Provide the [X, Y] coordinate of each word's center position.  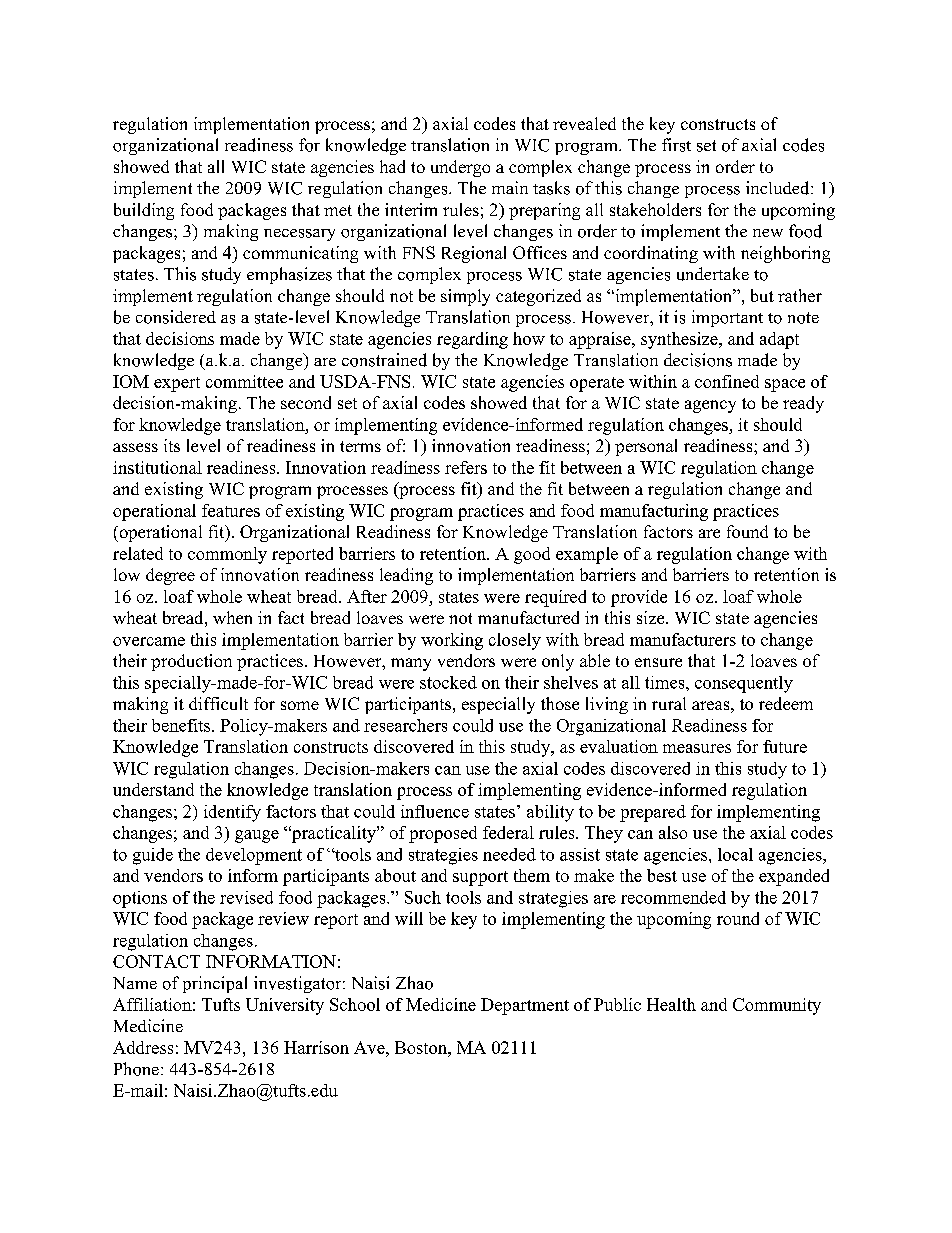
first [676, 145]
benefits [182, 725]
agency [710, 406]
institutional [157, 467]
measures [697, 748]
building [144, 211]
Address [143, 1047]
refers [466, 467]
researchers [405, 725]
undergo [460, 168]
